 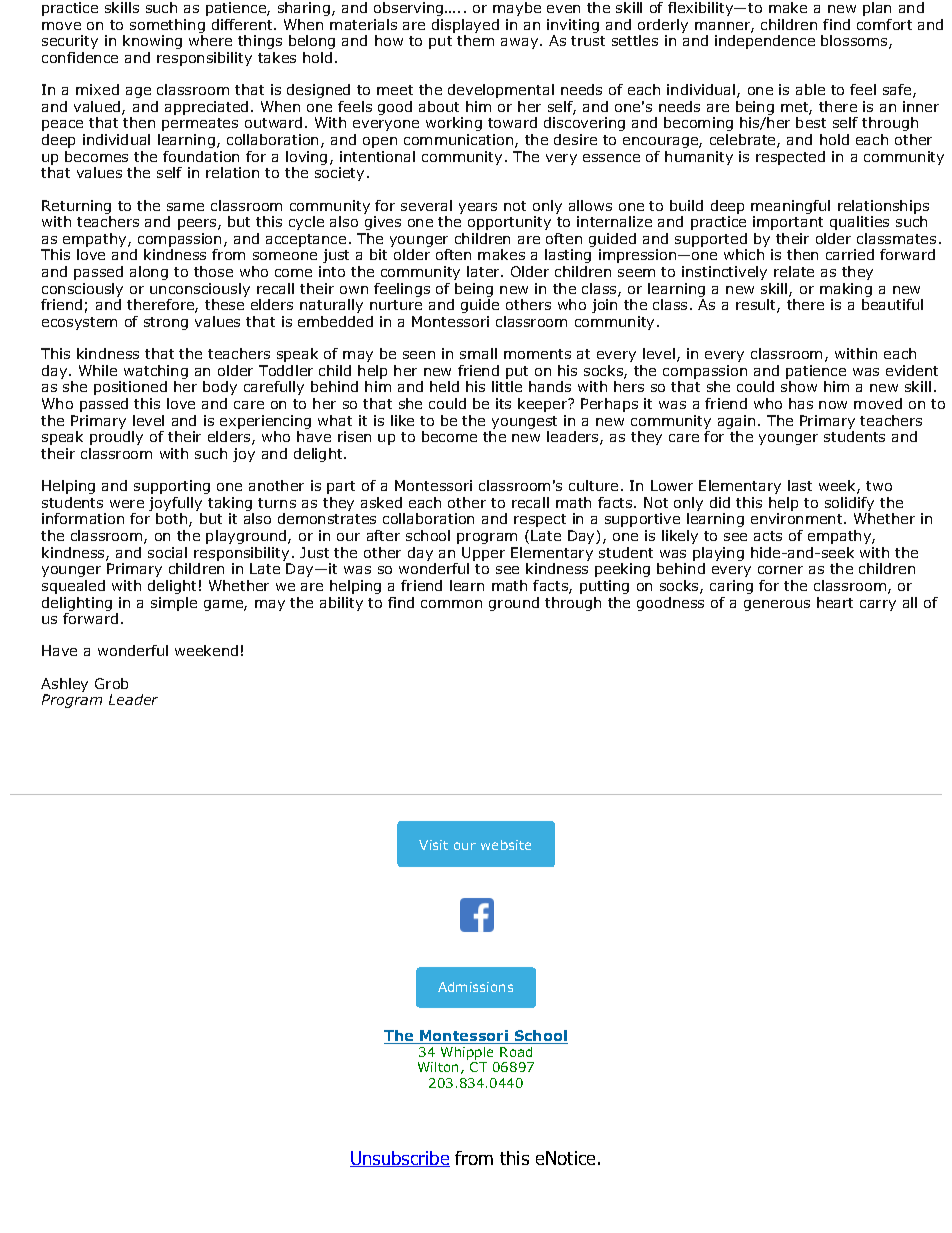 What do you see at coordinates (483, 555) in the screenshot?
I see `Upper` at bounding box center [483, 555].
